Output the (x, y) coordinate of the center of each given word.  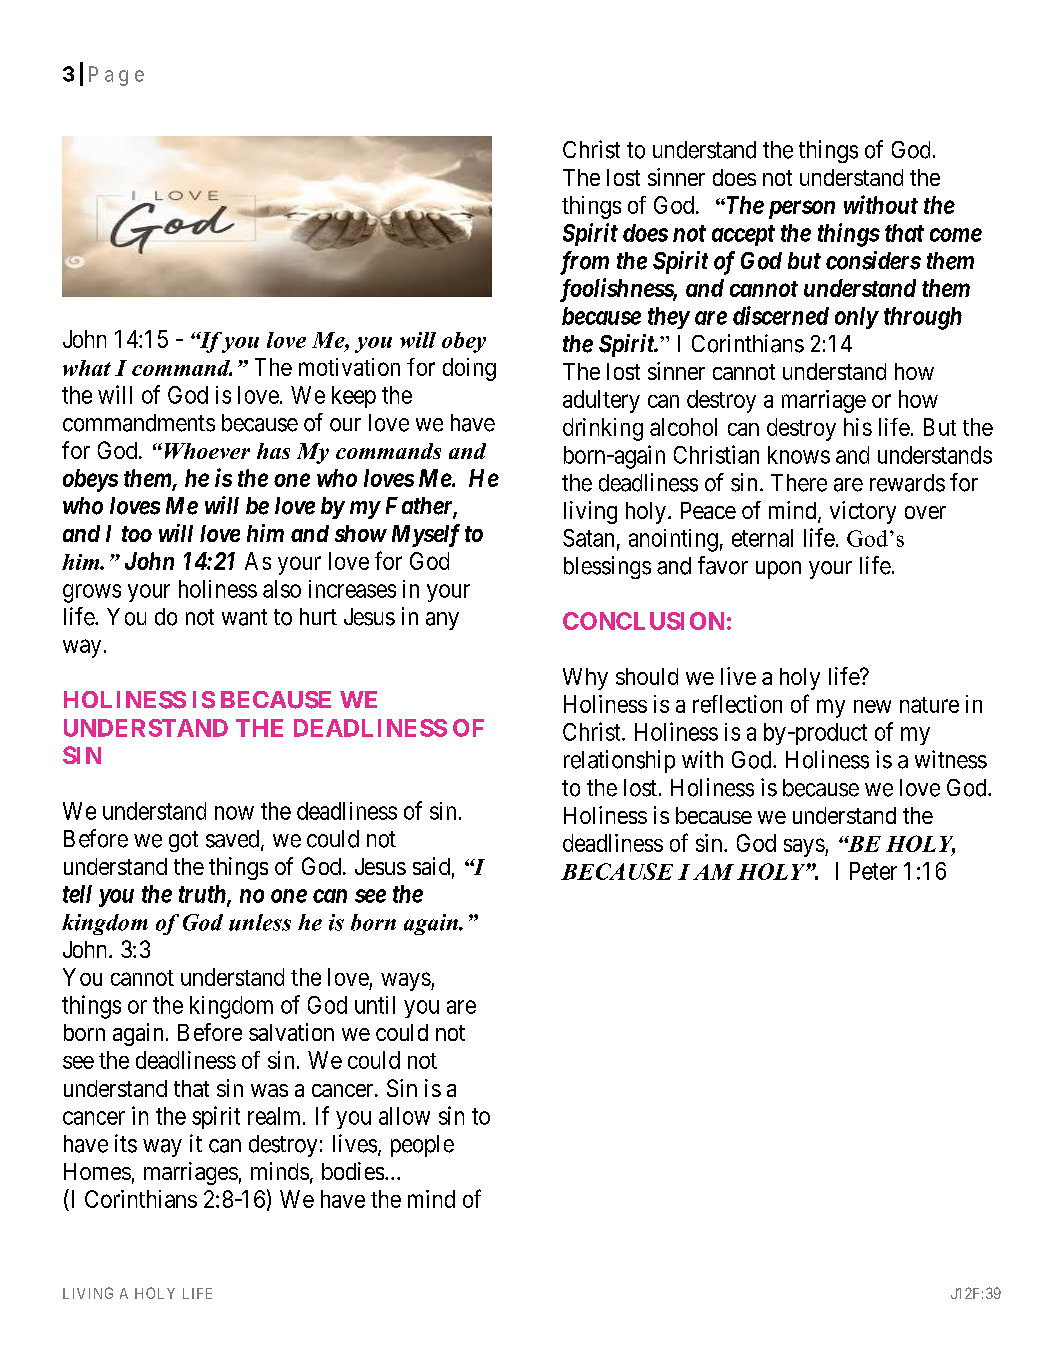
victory (863, 512)
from (584, 263)
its (126, 1143)
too (137, 534)
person (802, 209)
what (87, 368)
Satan (588, 538)
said (431, 866)
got (183, 841)
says (804, 847)
